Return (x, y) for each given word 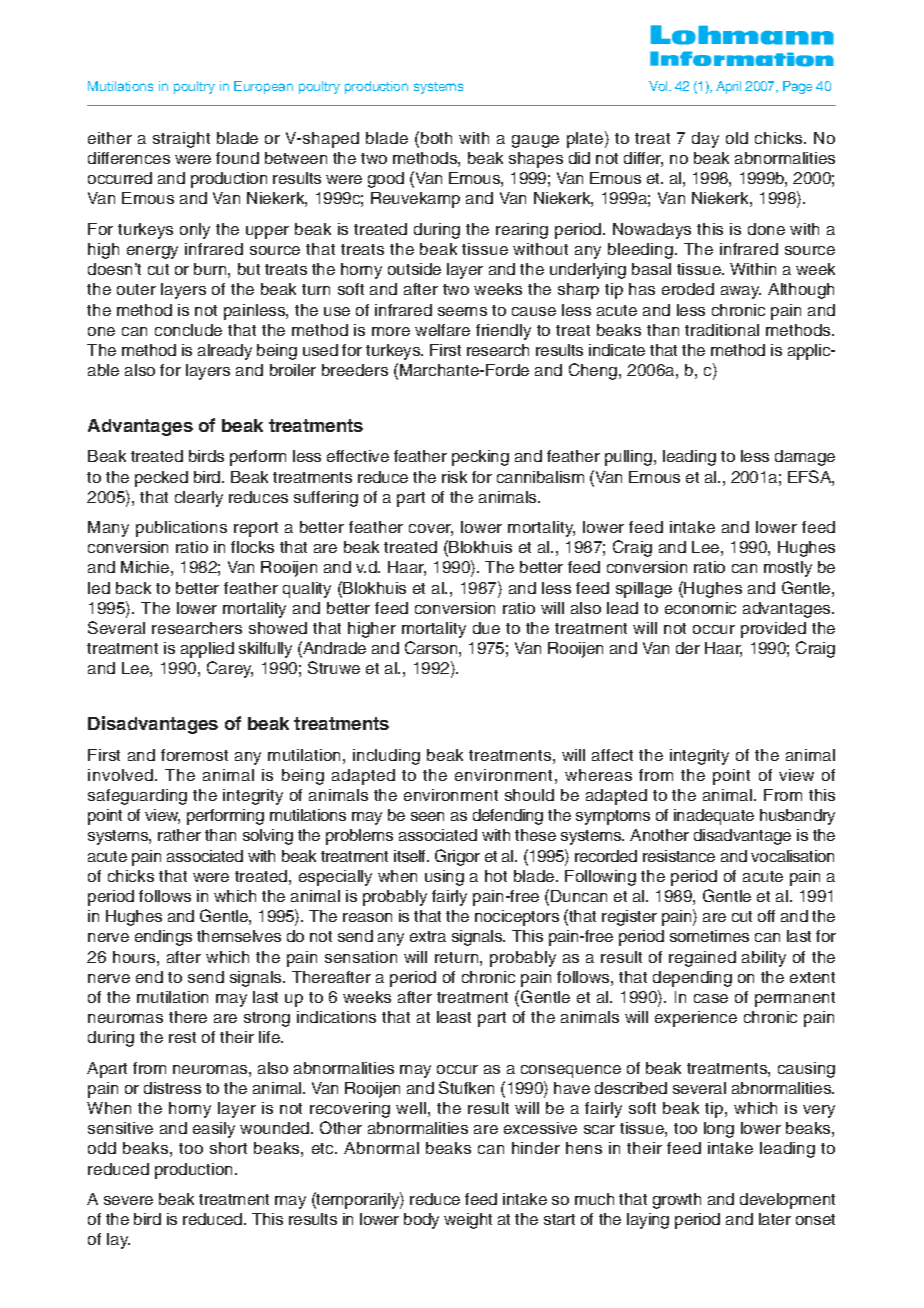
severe (128, 1200)
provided (773, 630)
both (436, 138)
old (737, 138)
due (486, 628)
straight (181, 140)
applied (207, 650)
